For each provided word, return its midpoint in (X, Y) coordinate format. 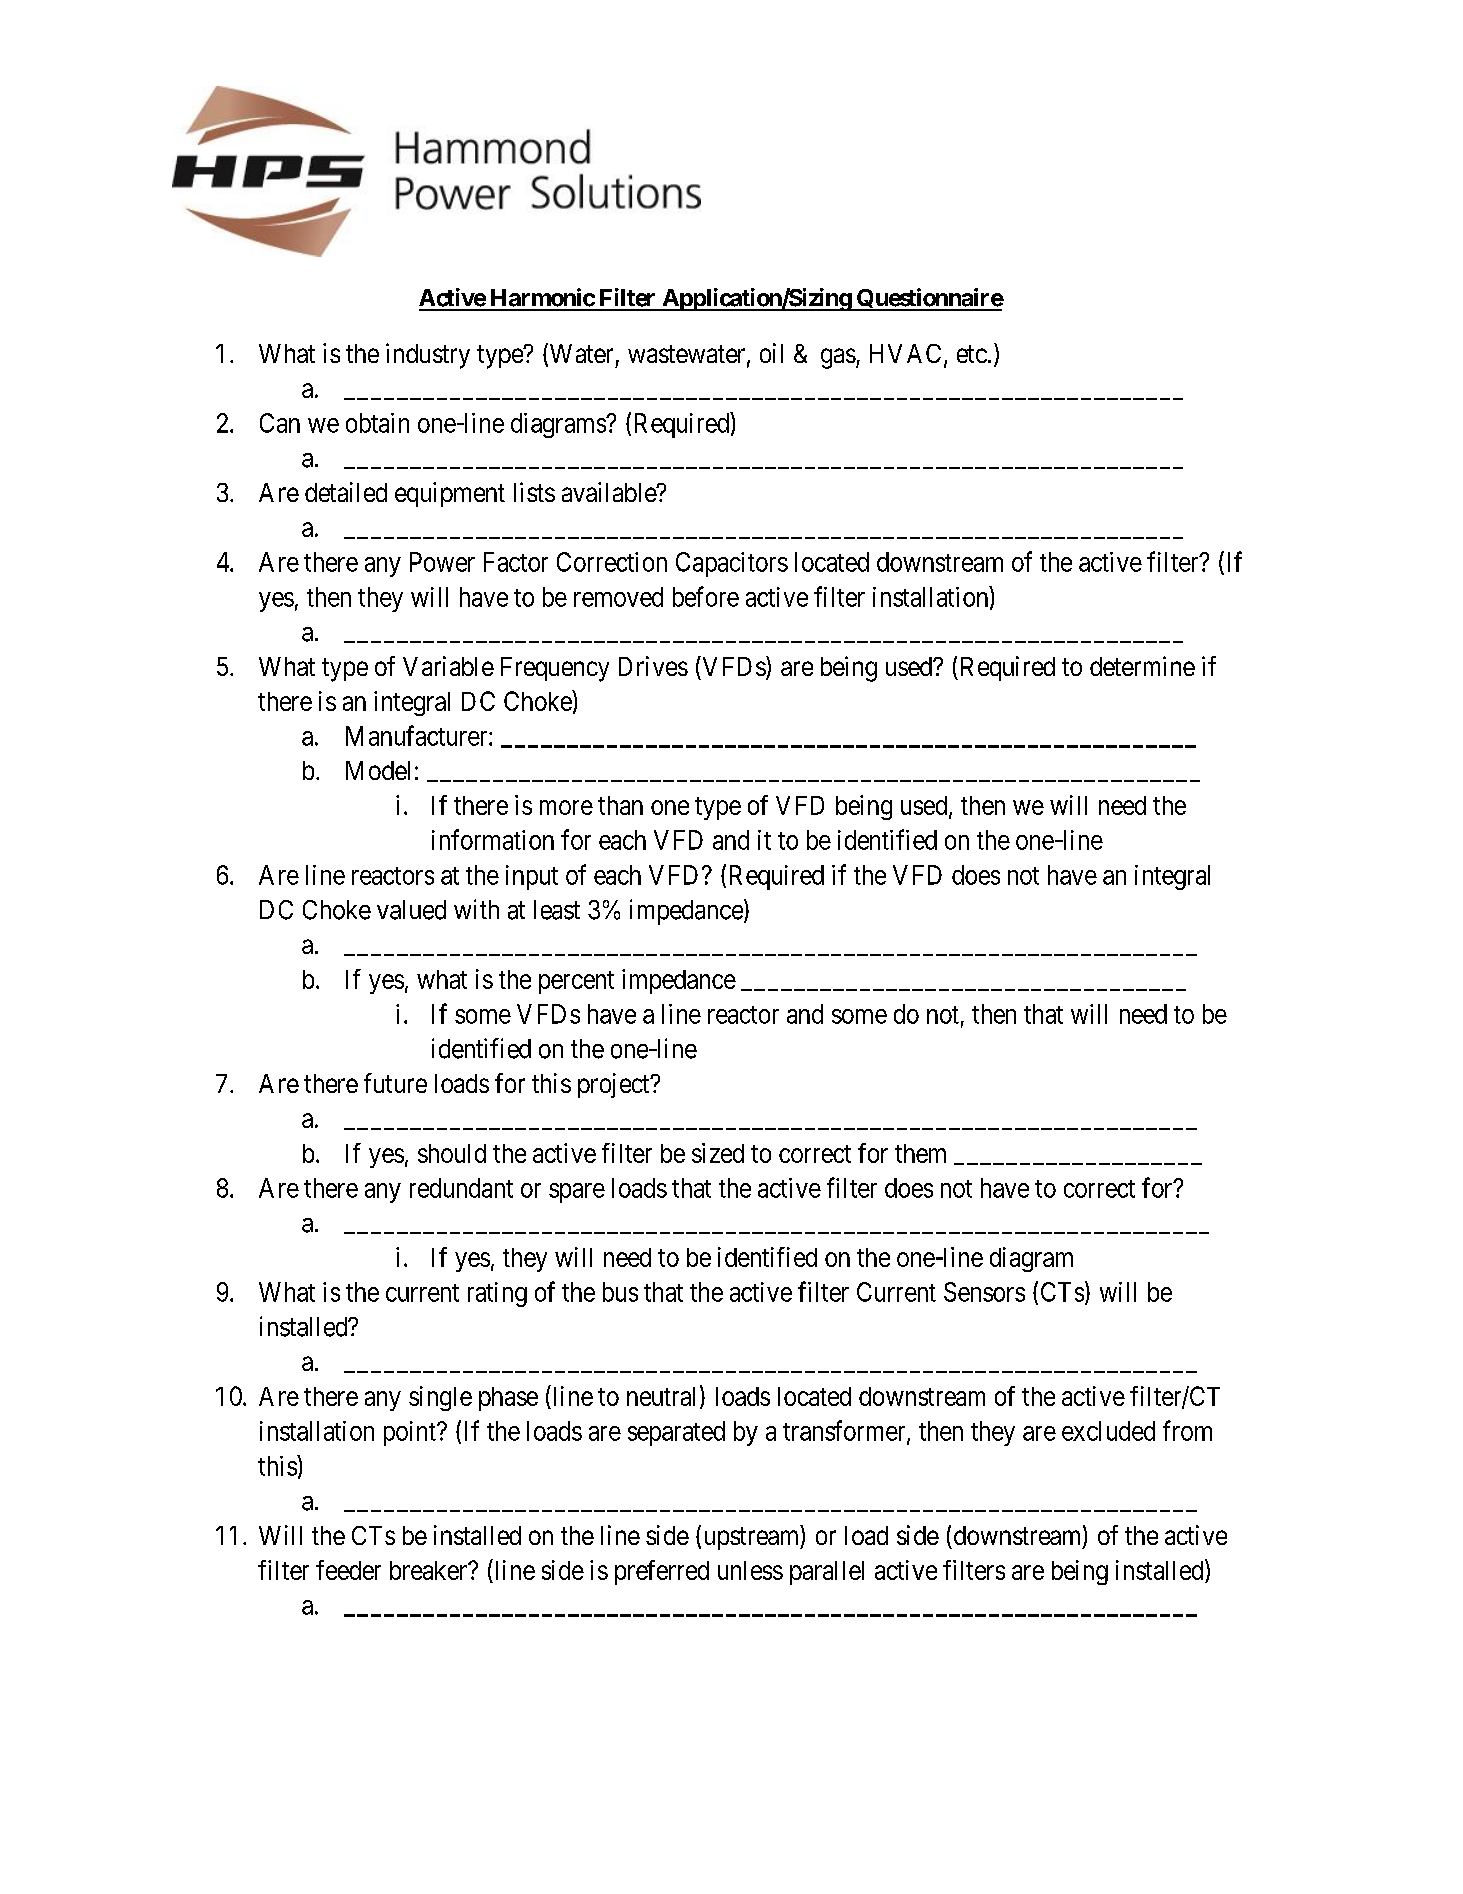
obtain (377, 423)
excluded (1108, 1431)
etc (972, 354)
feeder (348, 1570)
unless (750, 1570)
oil (771, 353)
